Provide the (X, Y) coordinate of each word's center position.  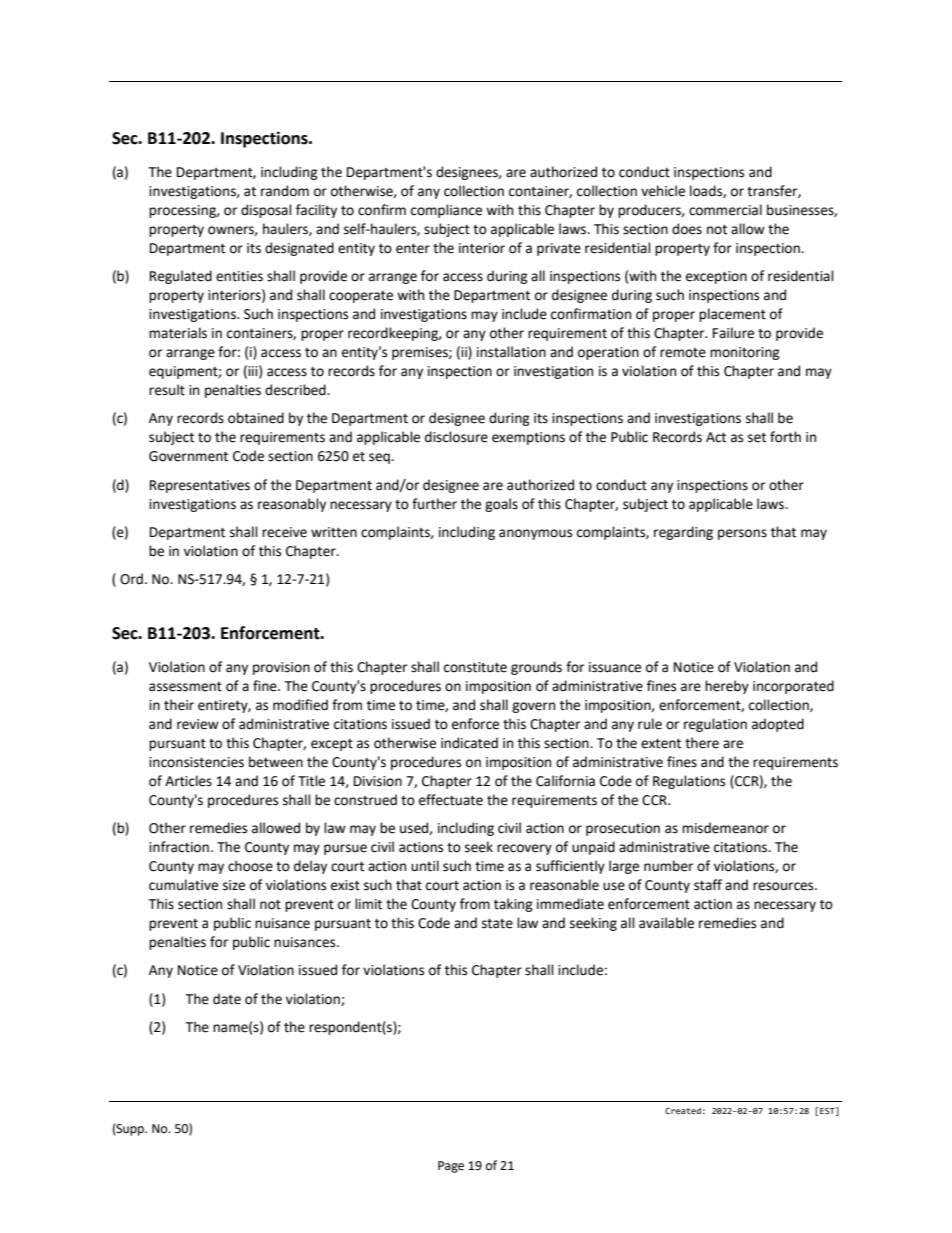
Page (451, 1167)
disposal (266, 211)
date (227, 999)
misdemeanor (725, 828)
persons (742, 534)
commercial (725, 210)
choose (250, 866)
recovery (524, 849)
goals (501, 505)
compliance (446, 211)
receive (284, 532)
